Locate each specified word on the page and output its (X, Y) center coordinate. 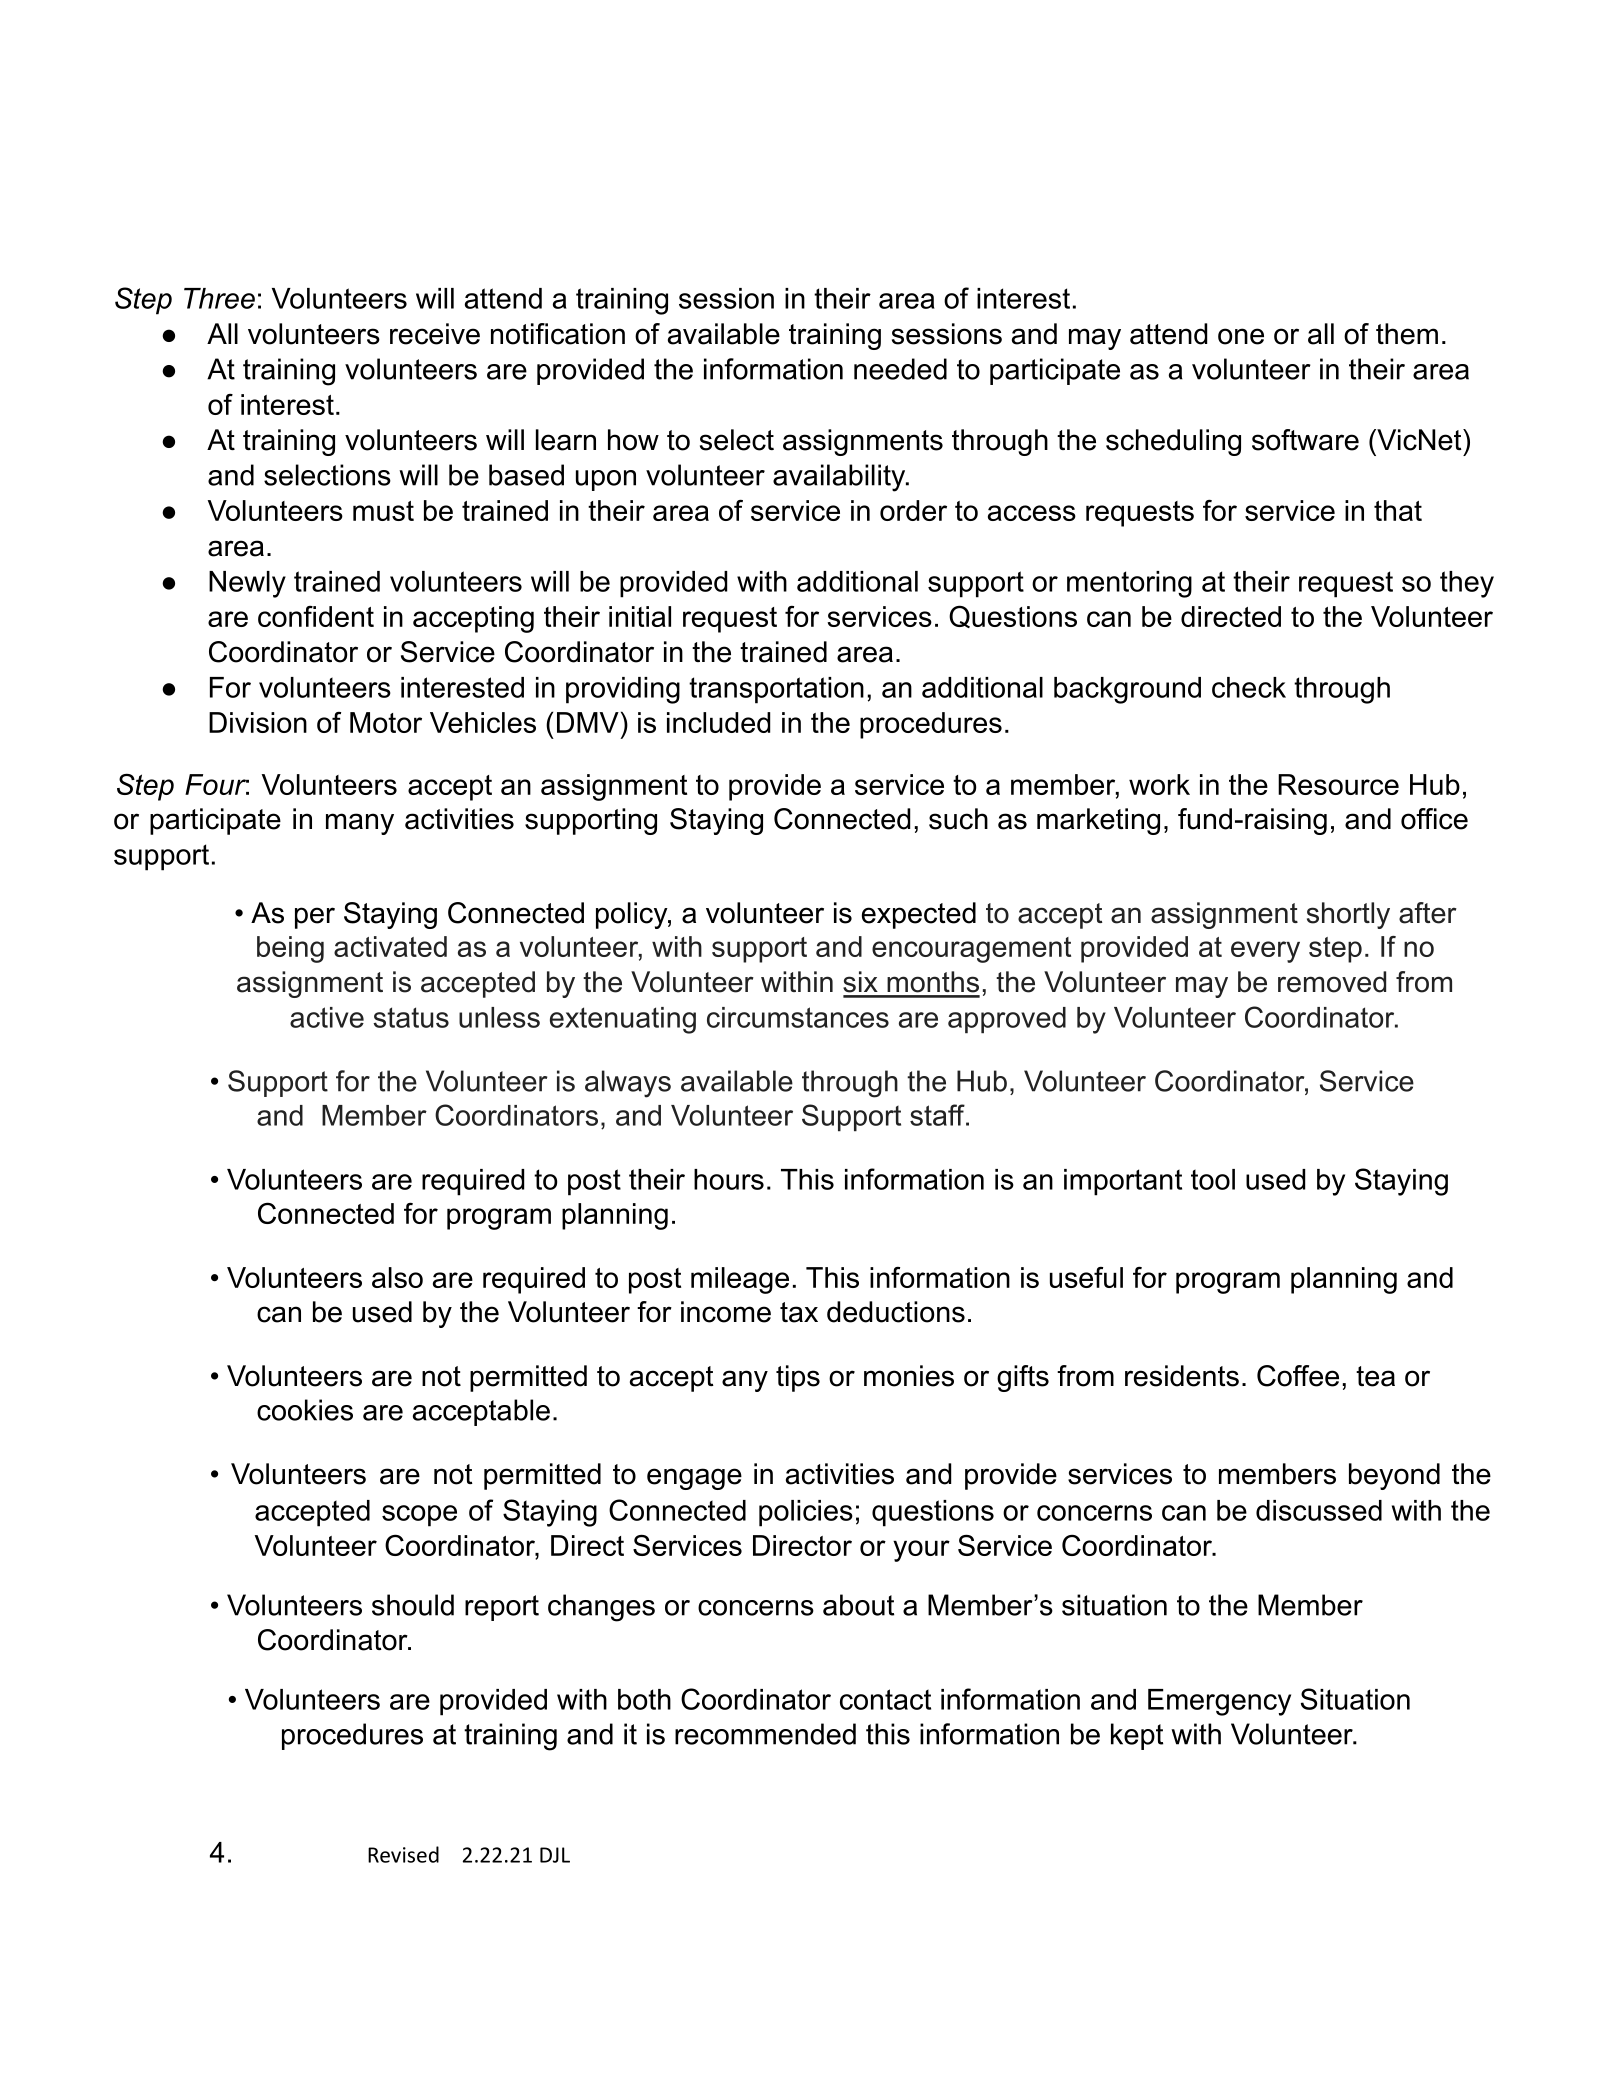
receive (435, 334)
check (1249, 687)
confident (316, 616)
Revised (403, 1854)
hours (729, 1179)
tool (1213, 1179)
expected (919, 915)
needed (900, 369)
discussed (1319, 1510)
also (397, 1277)
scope (419, 1516)
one (1241, 336)
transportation (776, 690)
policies (806, 1513)
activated (390, 946)
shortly (1348, 915)
